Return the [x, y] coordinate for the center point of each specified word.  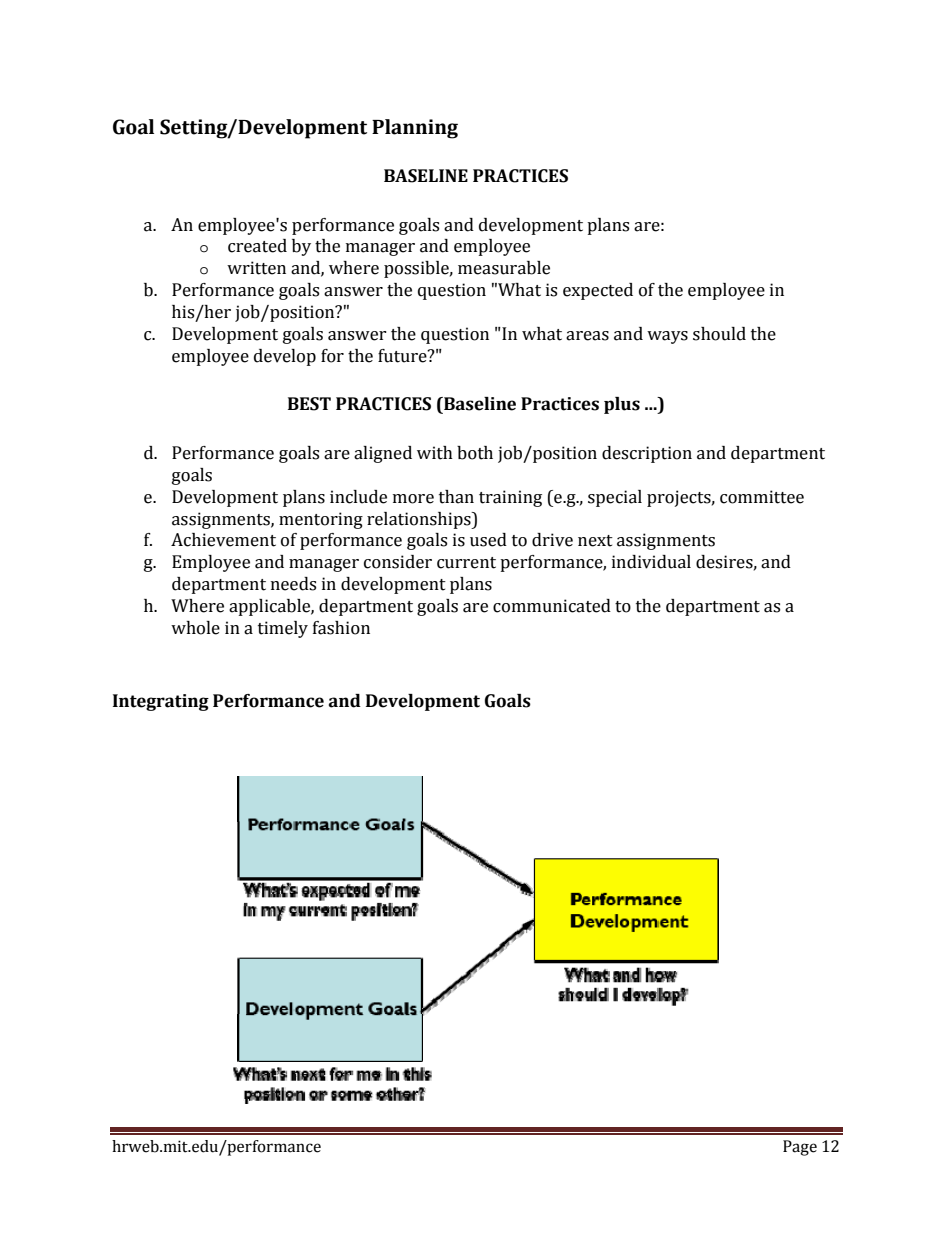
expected [598, 291]
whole [195, 628]
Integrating [161, 702]
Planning [415, 129]
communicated [552, 606]
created [257, 246]
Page [800, 1148]
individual [651, 562]
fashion [341, 628]
